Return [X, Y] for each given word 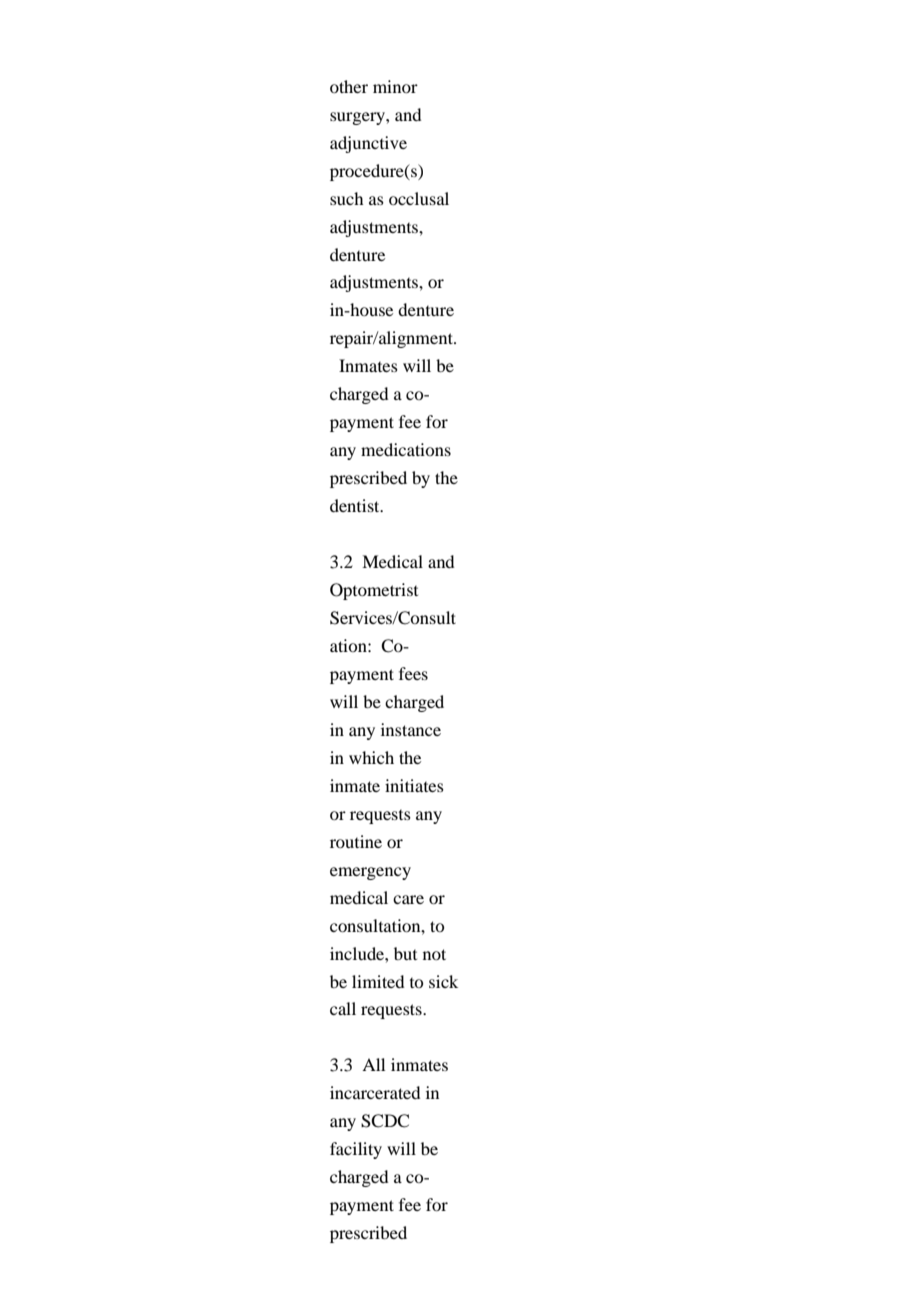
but [405, 953]
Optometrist [374, 591]
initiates [414, 785]
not [434, 954]
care [408, 899]
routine [356, 841]
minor [395, 86]
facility [356, 1150]
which [371, 757]
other [349, 86]
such [346, 198]
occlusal [419, 198]
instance [411, 729]
